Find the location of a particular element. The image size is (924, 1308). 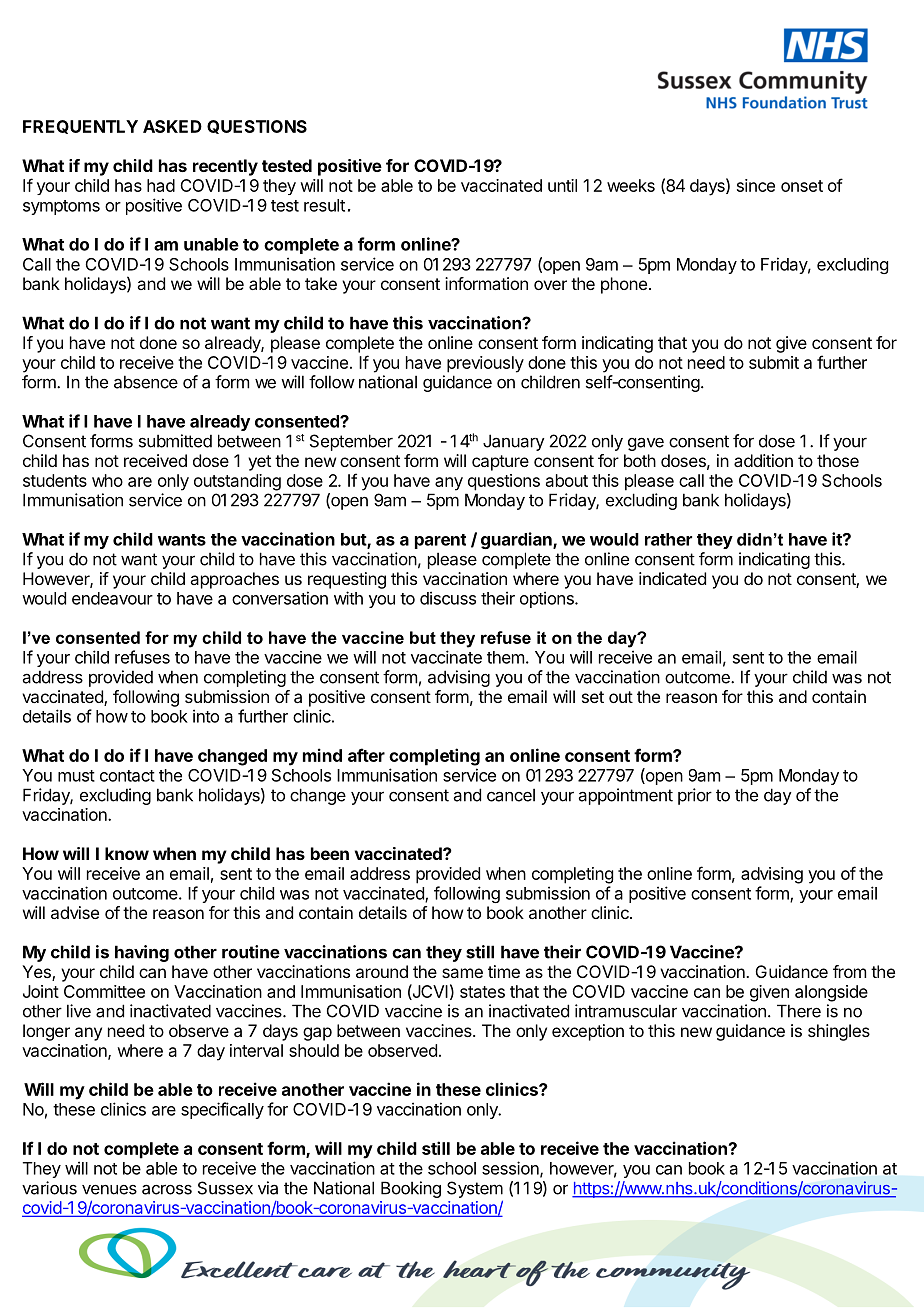

addition is located at coordinates (763, 460).
